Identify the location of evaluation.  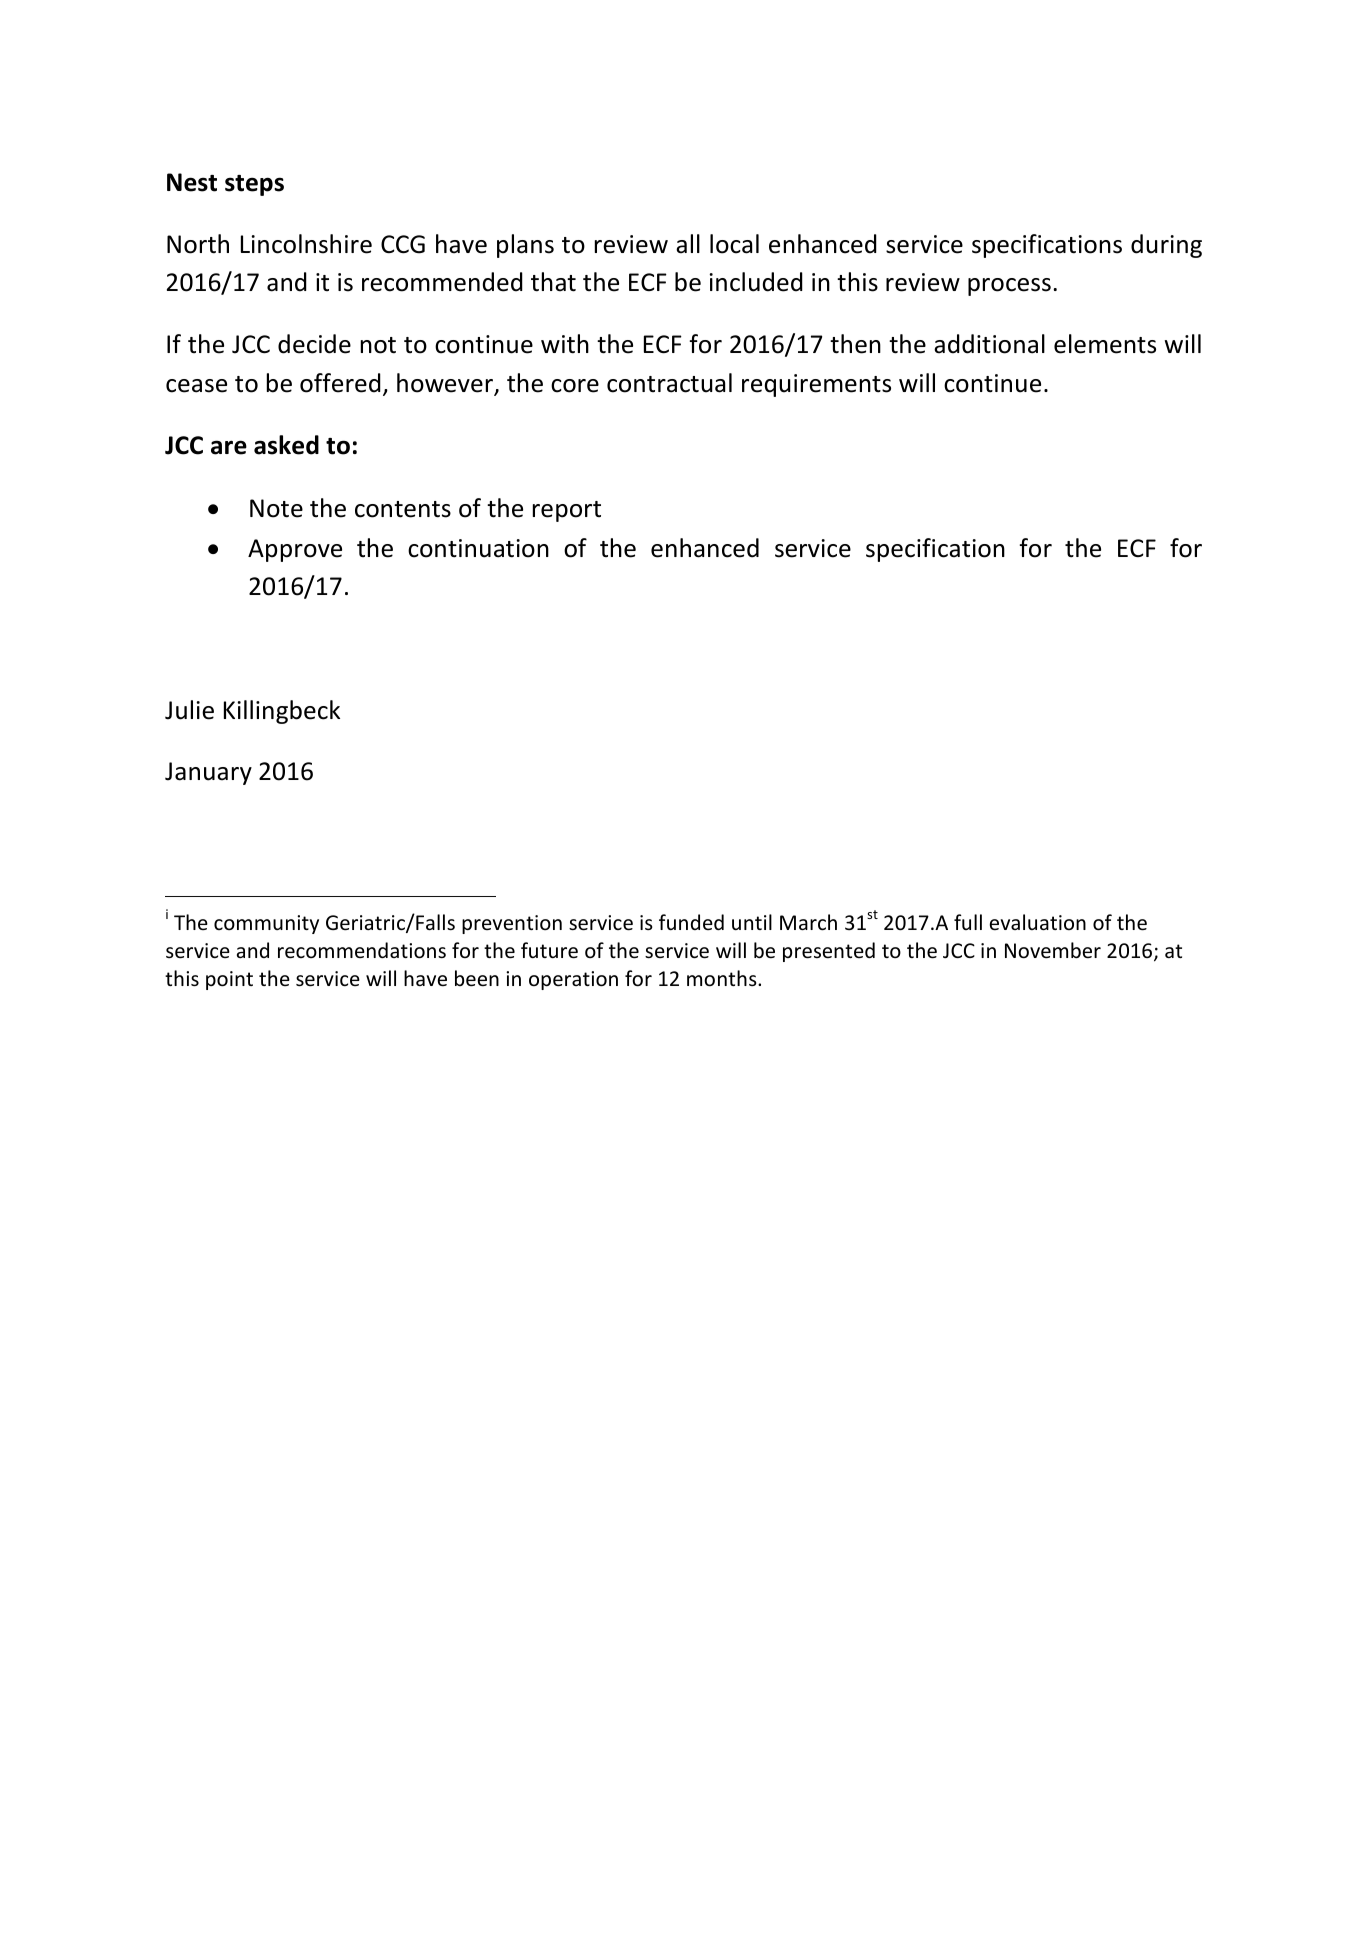
(1038, 922).
